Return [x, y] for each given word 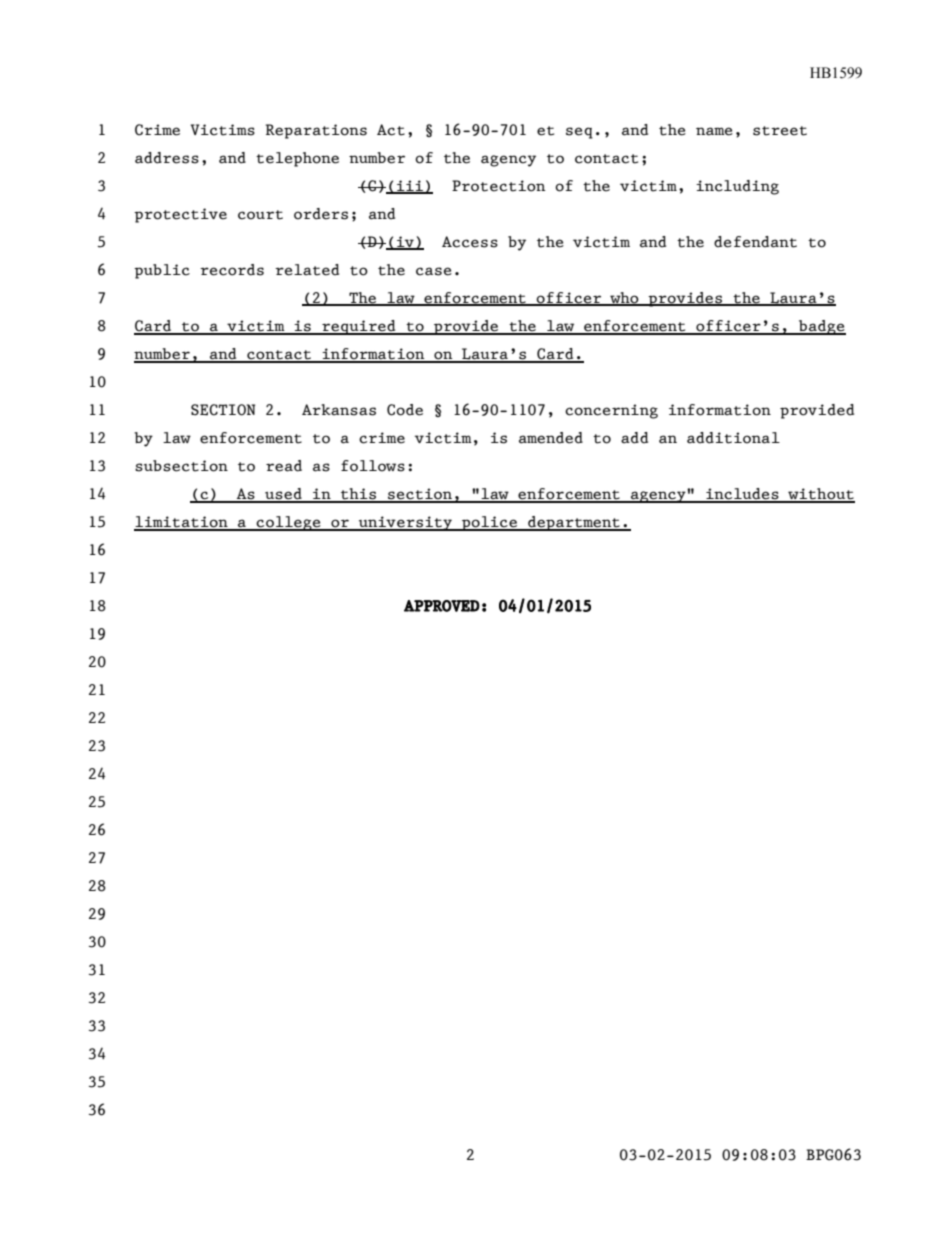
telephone [297, 159]
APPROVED [442, 606]
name [714, 131]
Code [405, 410]
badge [821, 327]
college [289, 523]
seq [579, 133]
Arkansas [339, 410]
